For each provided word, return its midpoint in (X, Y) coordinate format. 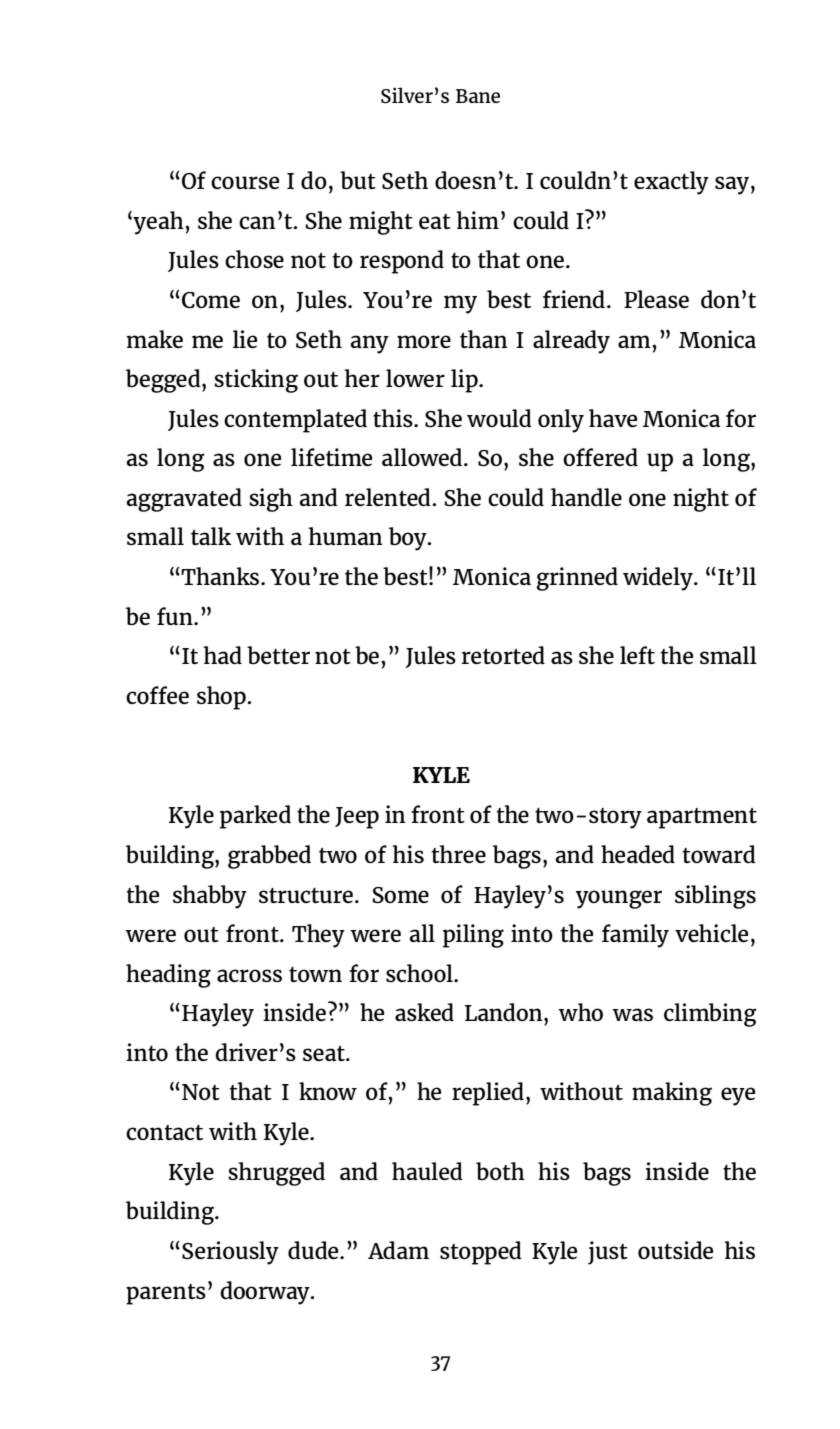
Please (656, 299)
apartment (702, 818)
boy (409, 539)
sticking (256, 381)
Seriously (230, 1253)
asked (424, 1012)
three (458, 854)
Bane (478, 96)
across (249, 975)
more (424, 341)
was (632, 1014)
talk (211, 536)
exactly (671, 183)
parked (255, 817)
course (245, 182)
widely (659, 579)
